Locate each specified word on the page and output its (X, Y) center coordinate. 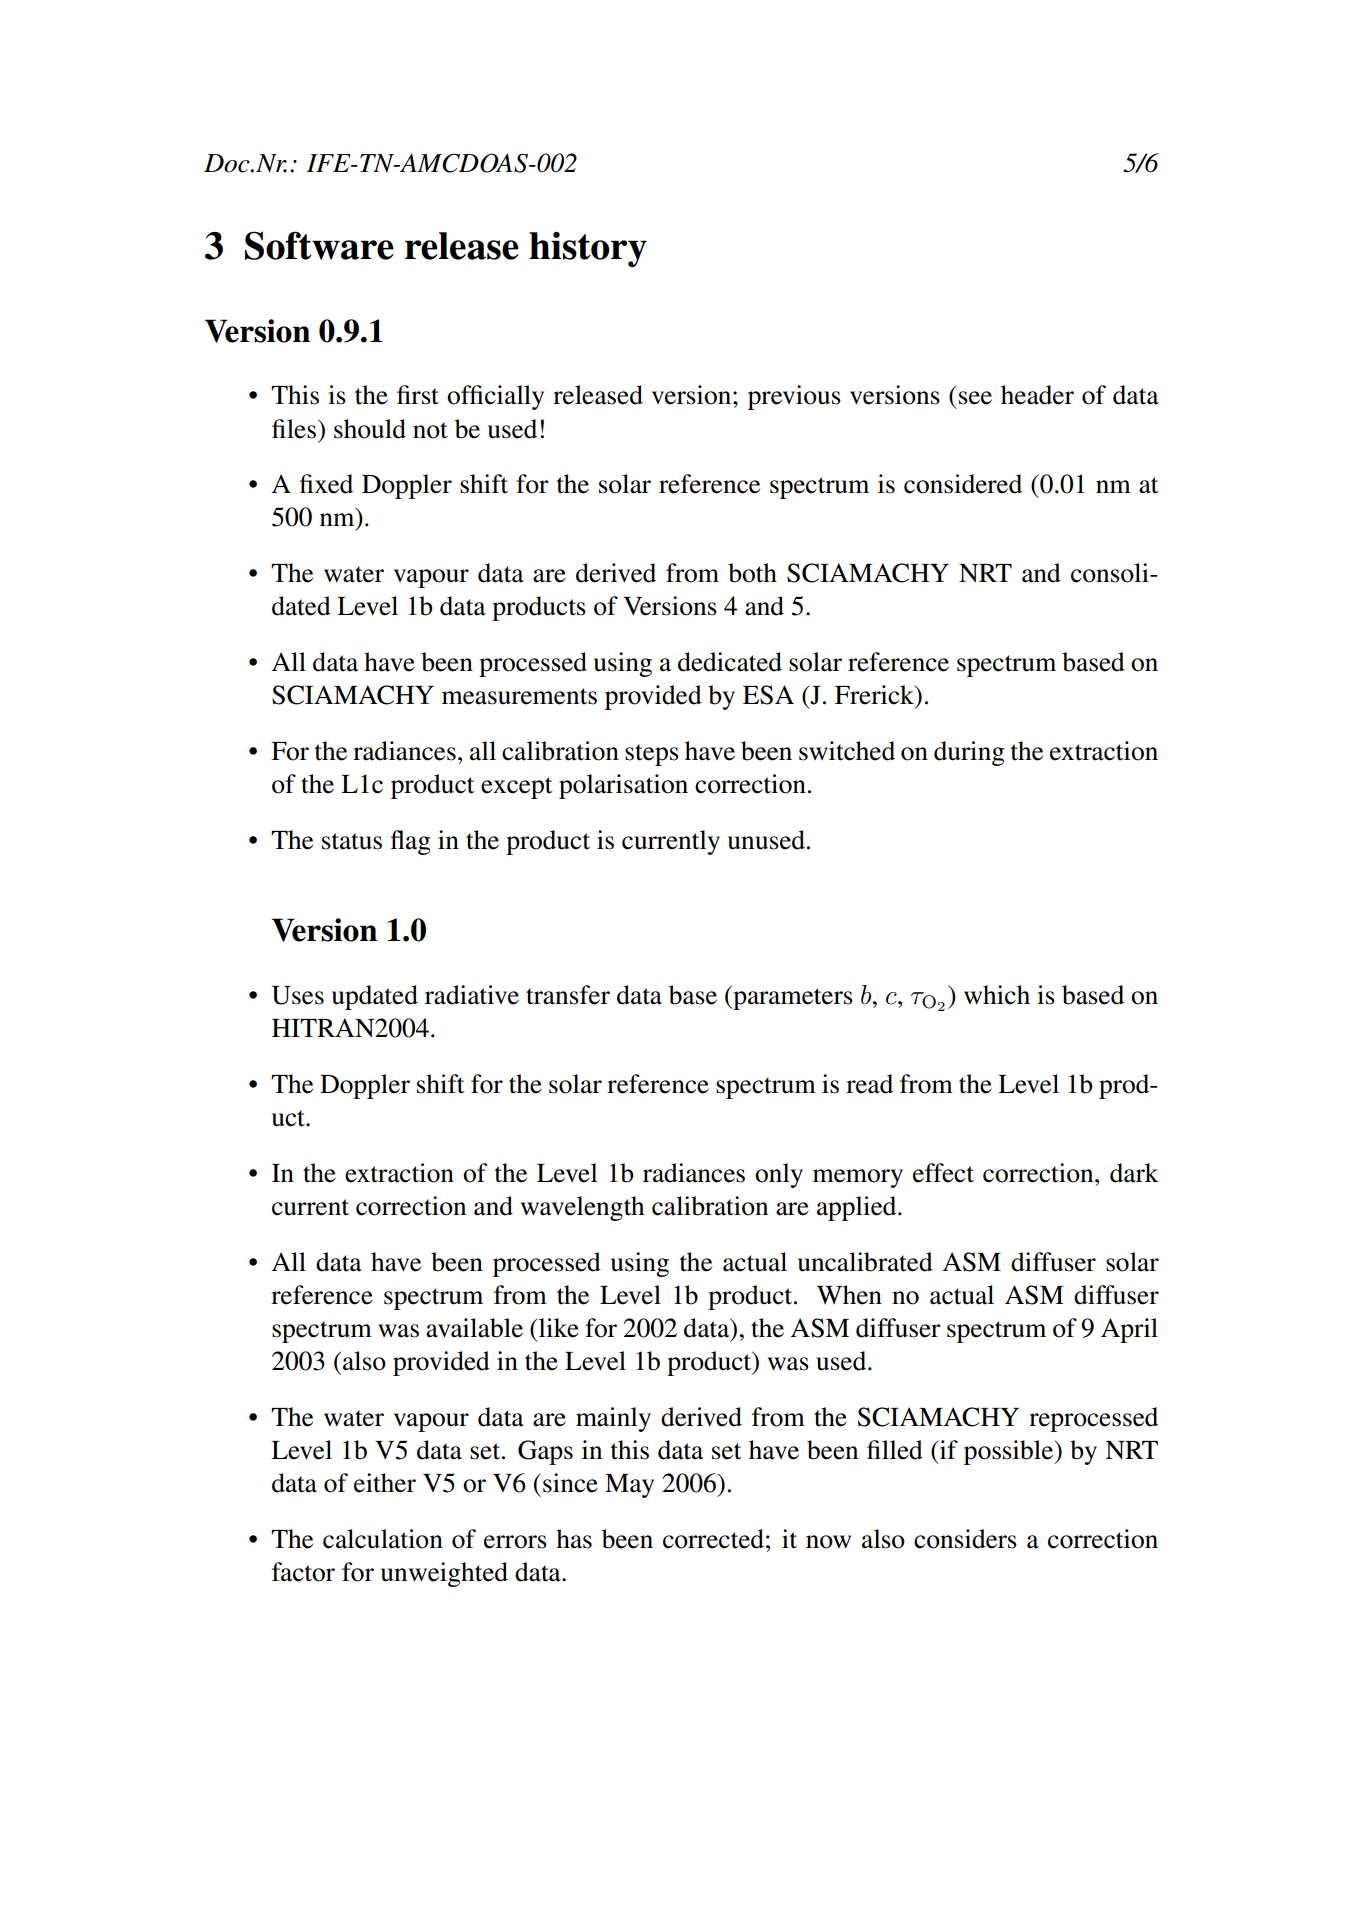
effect (943, 1173)
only (779, 1175)
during (969, 753)
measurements (519, 696)
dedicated (730, 662)
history (588, 249)
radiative (472, 995)
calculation (383, 1539)
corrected (713, 1539)
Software (319, 245)
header (1037, 395)
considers (965, 1539)
